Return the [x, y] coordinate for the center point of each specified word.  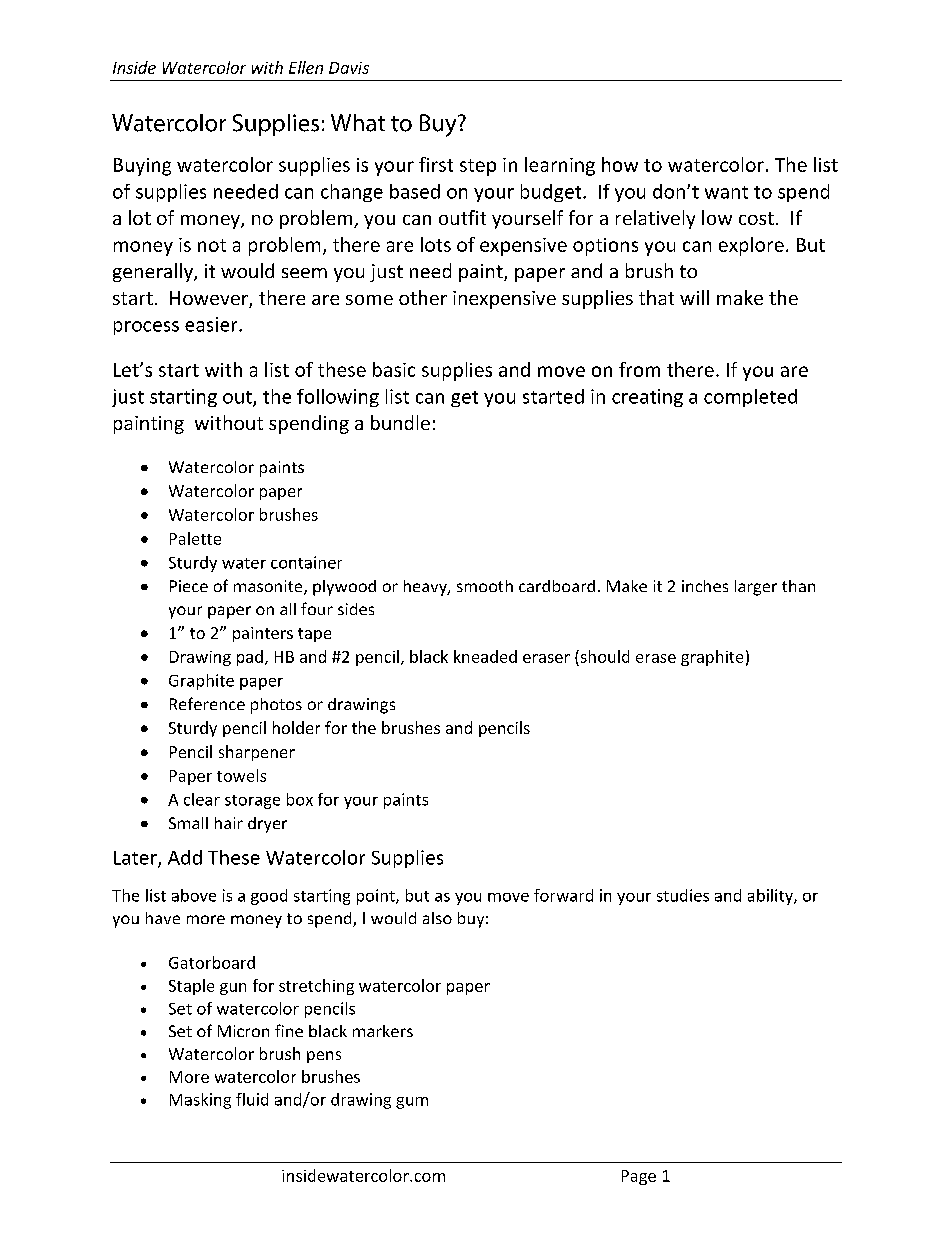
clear [202, 799]
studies [683, 895]
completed [750, 398]
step [478, 167]
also [437, 918]
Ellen [306, 67]
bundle [400, 422]
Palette [195, 538]
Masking [200, 1101]
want [726, 192]
